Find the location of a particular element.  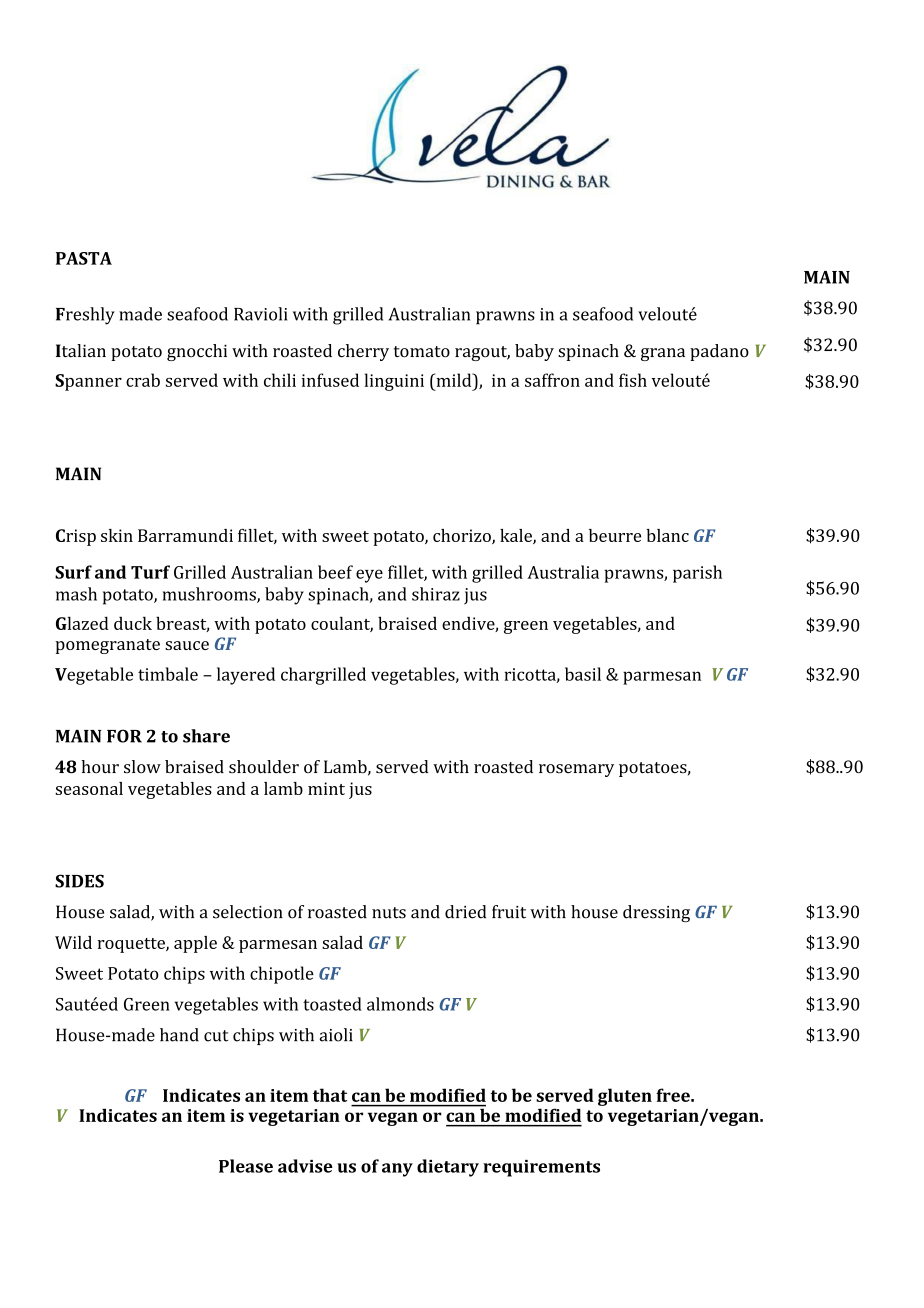

eye is located at coordinates (369, 576).
